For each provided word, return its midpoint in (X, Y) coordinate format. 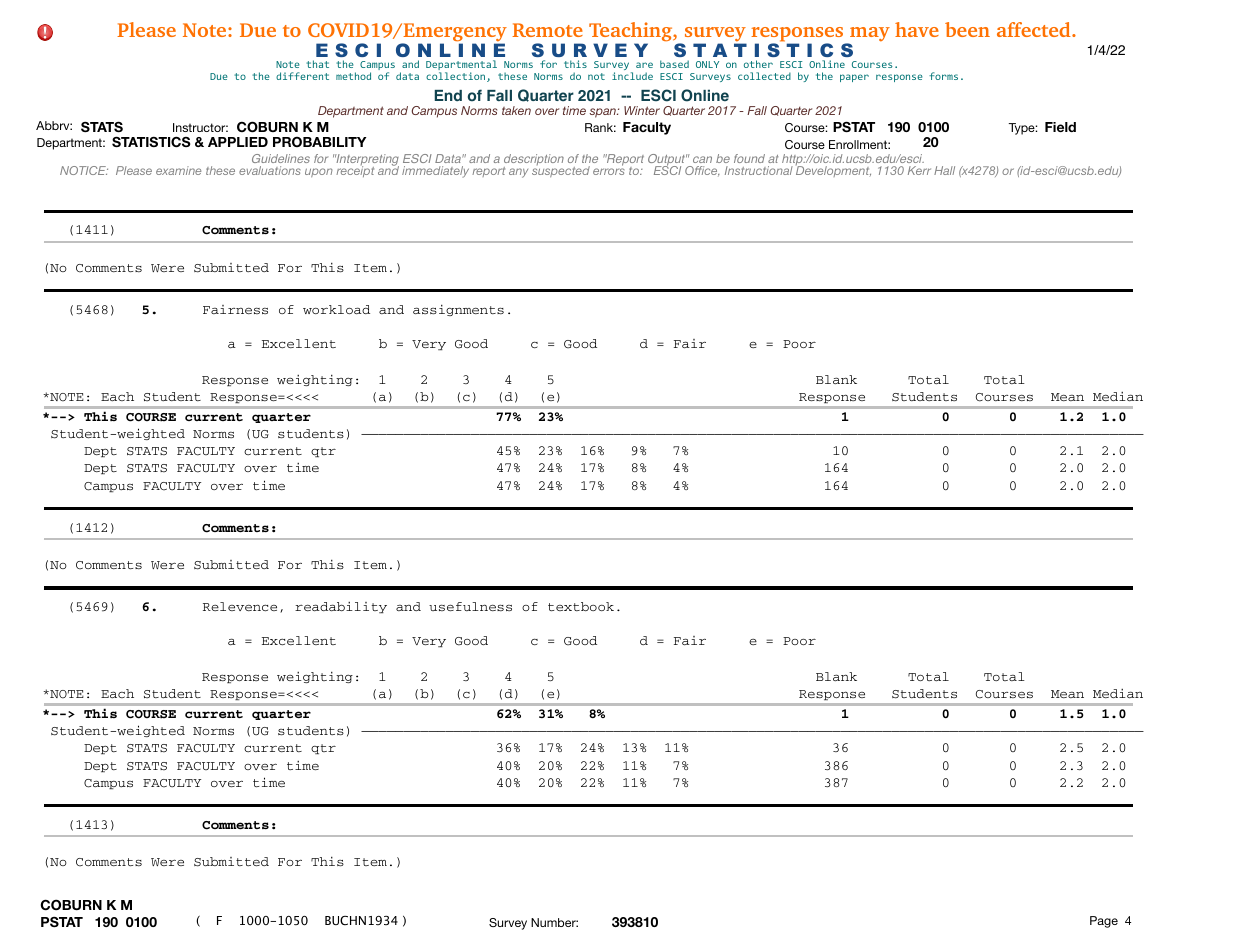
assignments (458, 310)
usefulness (470, 607)
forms (943, 76)
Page (1104, 922)
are (644, 65)
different (302, 76)
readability (341, 607)
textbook (581, 606)
